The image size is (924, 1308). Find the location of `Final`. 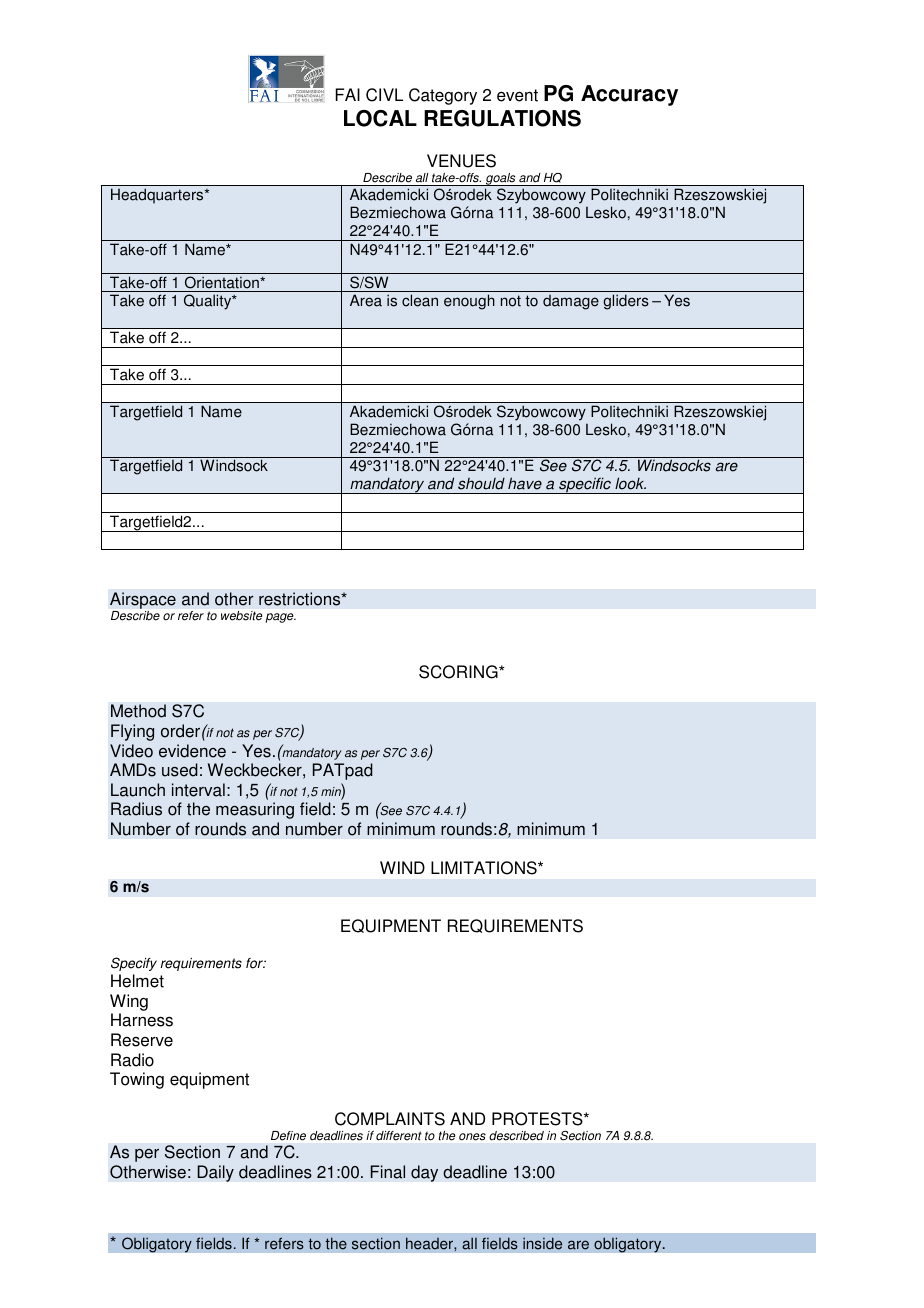

Final is located at coordinates (387, 1172).
